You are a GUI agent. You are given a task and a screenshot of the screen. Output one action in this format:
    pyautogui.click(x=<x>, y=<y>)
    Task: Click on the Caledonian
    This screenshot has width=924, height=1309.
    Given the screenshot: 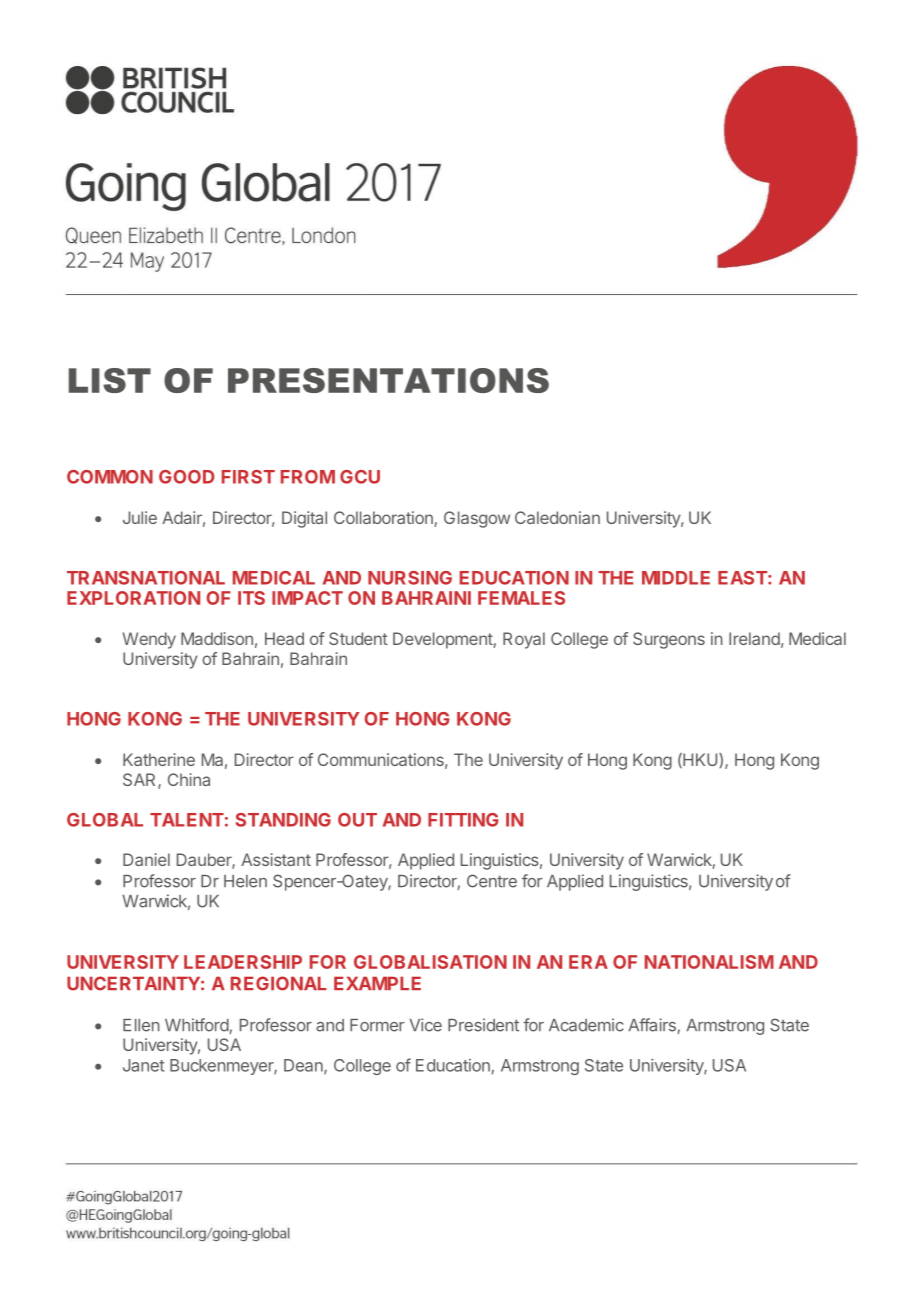 What is the action you would take?
    pyautogui.click(x=557, y=517)
